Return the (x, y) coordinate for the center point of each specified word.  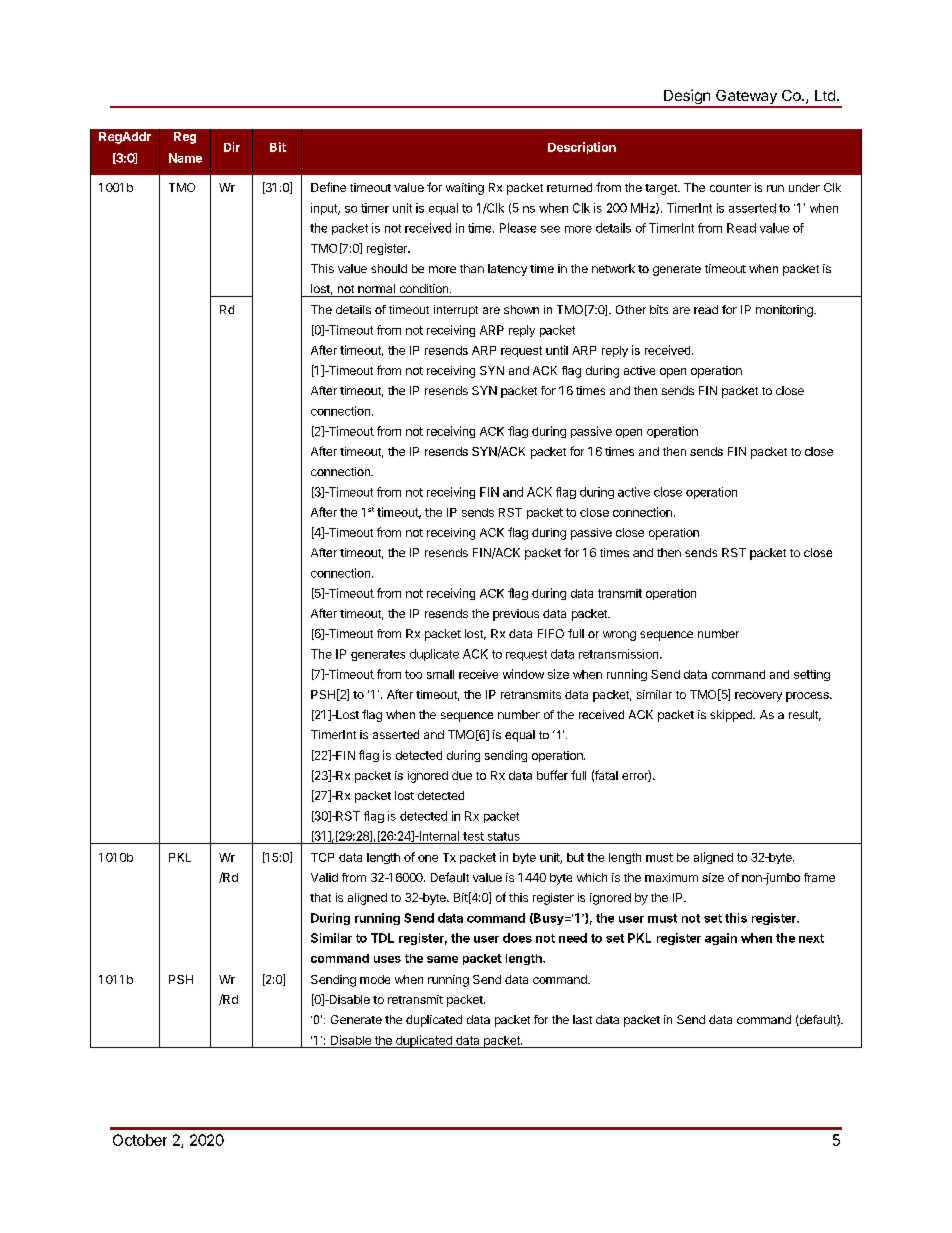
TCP (322, 857)
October (140, 1140)
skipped (732, 716)
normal (376, 288)
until (557, 350)
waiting (465, 189)
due (462, 775)
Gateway (746, 98)
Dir (232, 147)
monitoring (785, 311)
